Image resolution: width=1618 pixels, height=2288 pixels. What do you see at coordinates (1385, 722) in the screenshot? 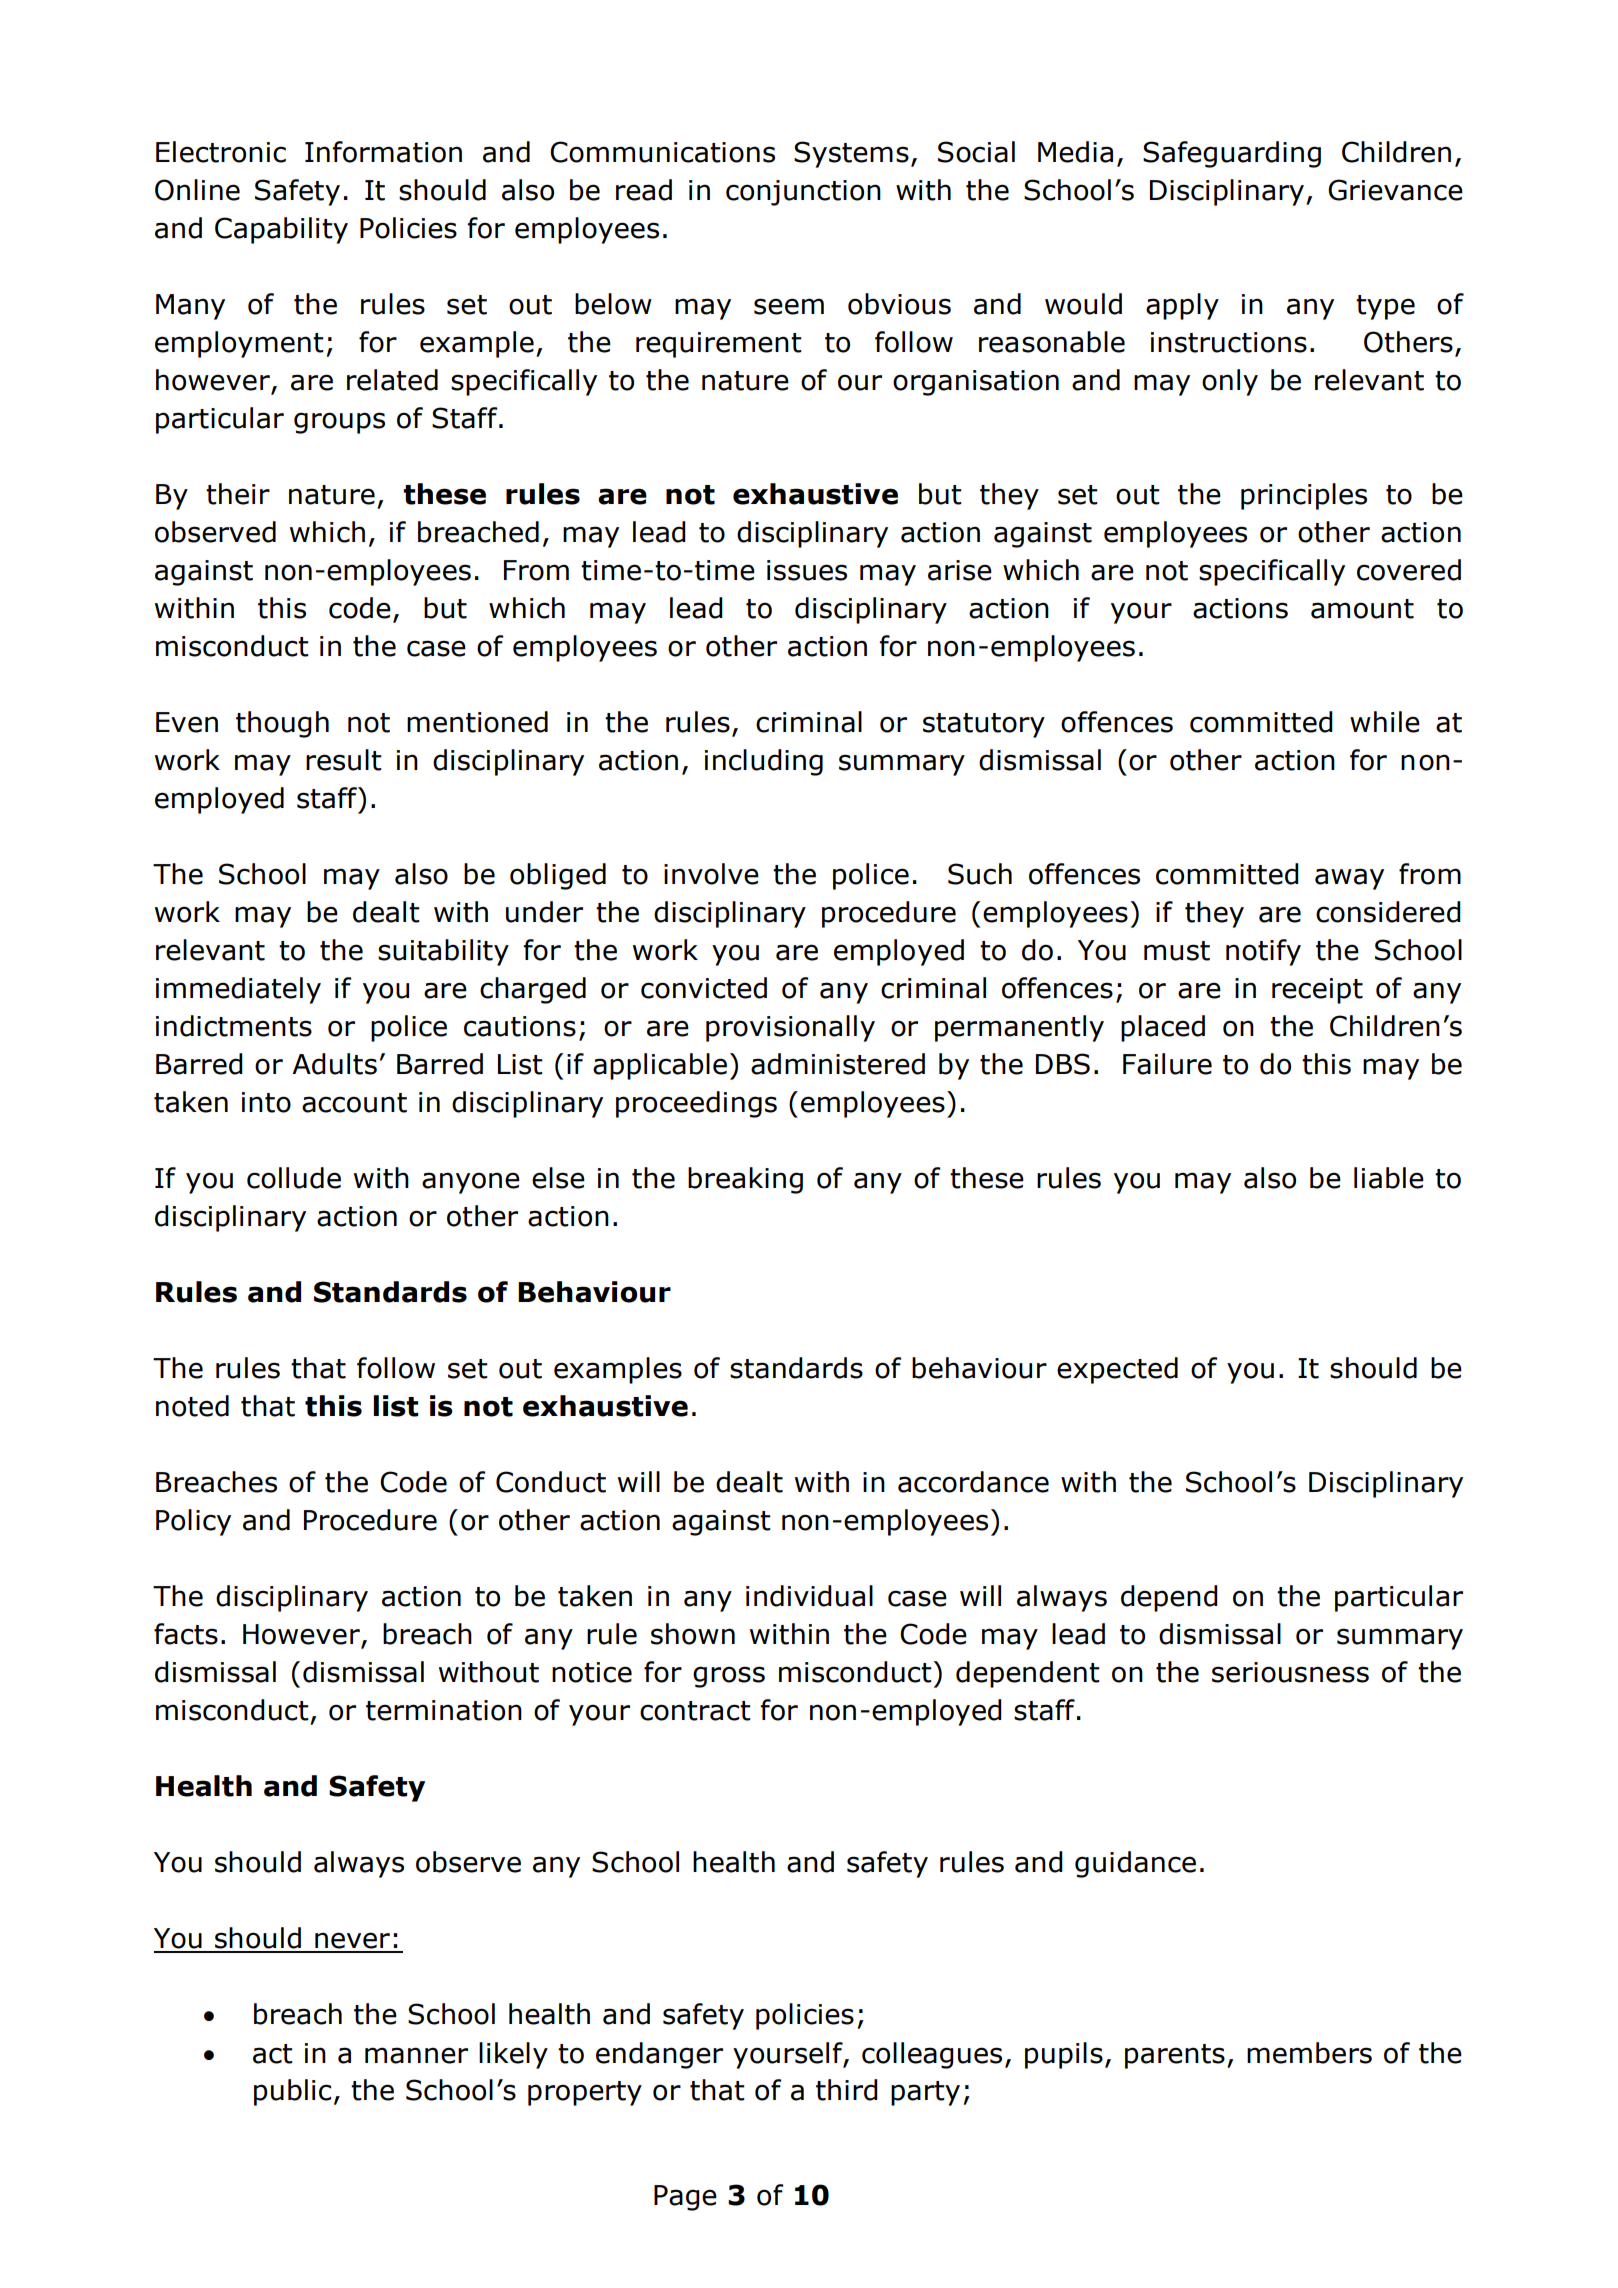
I see `while` at bounding box center [1385, 722].
